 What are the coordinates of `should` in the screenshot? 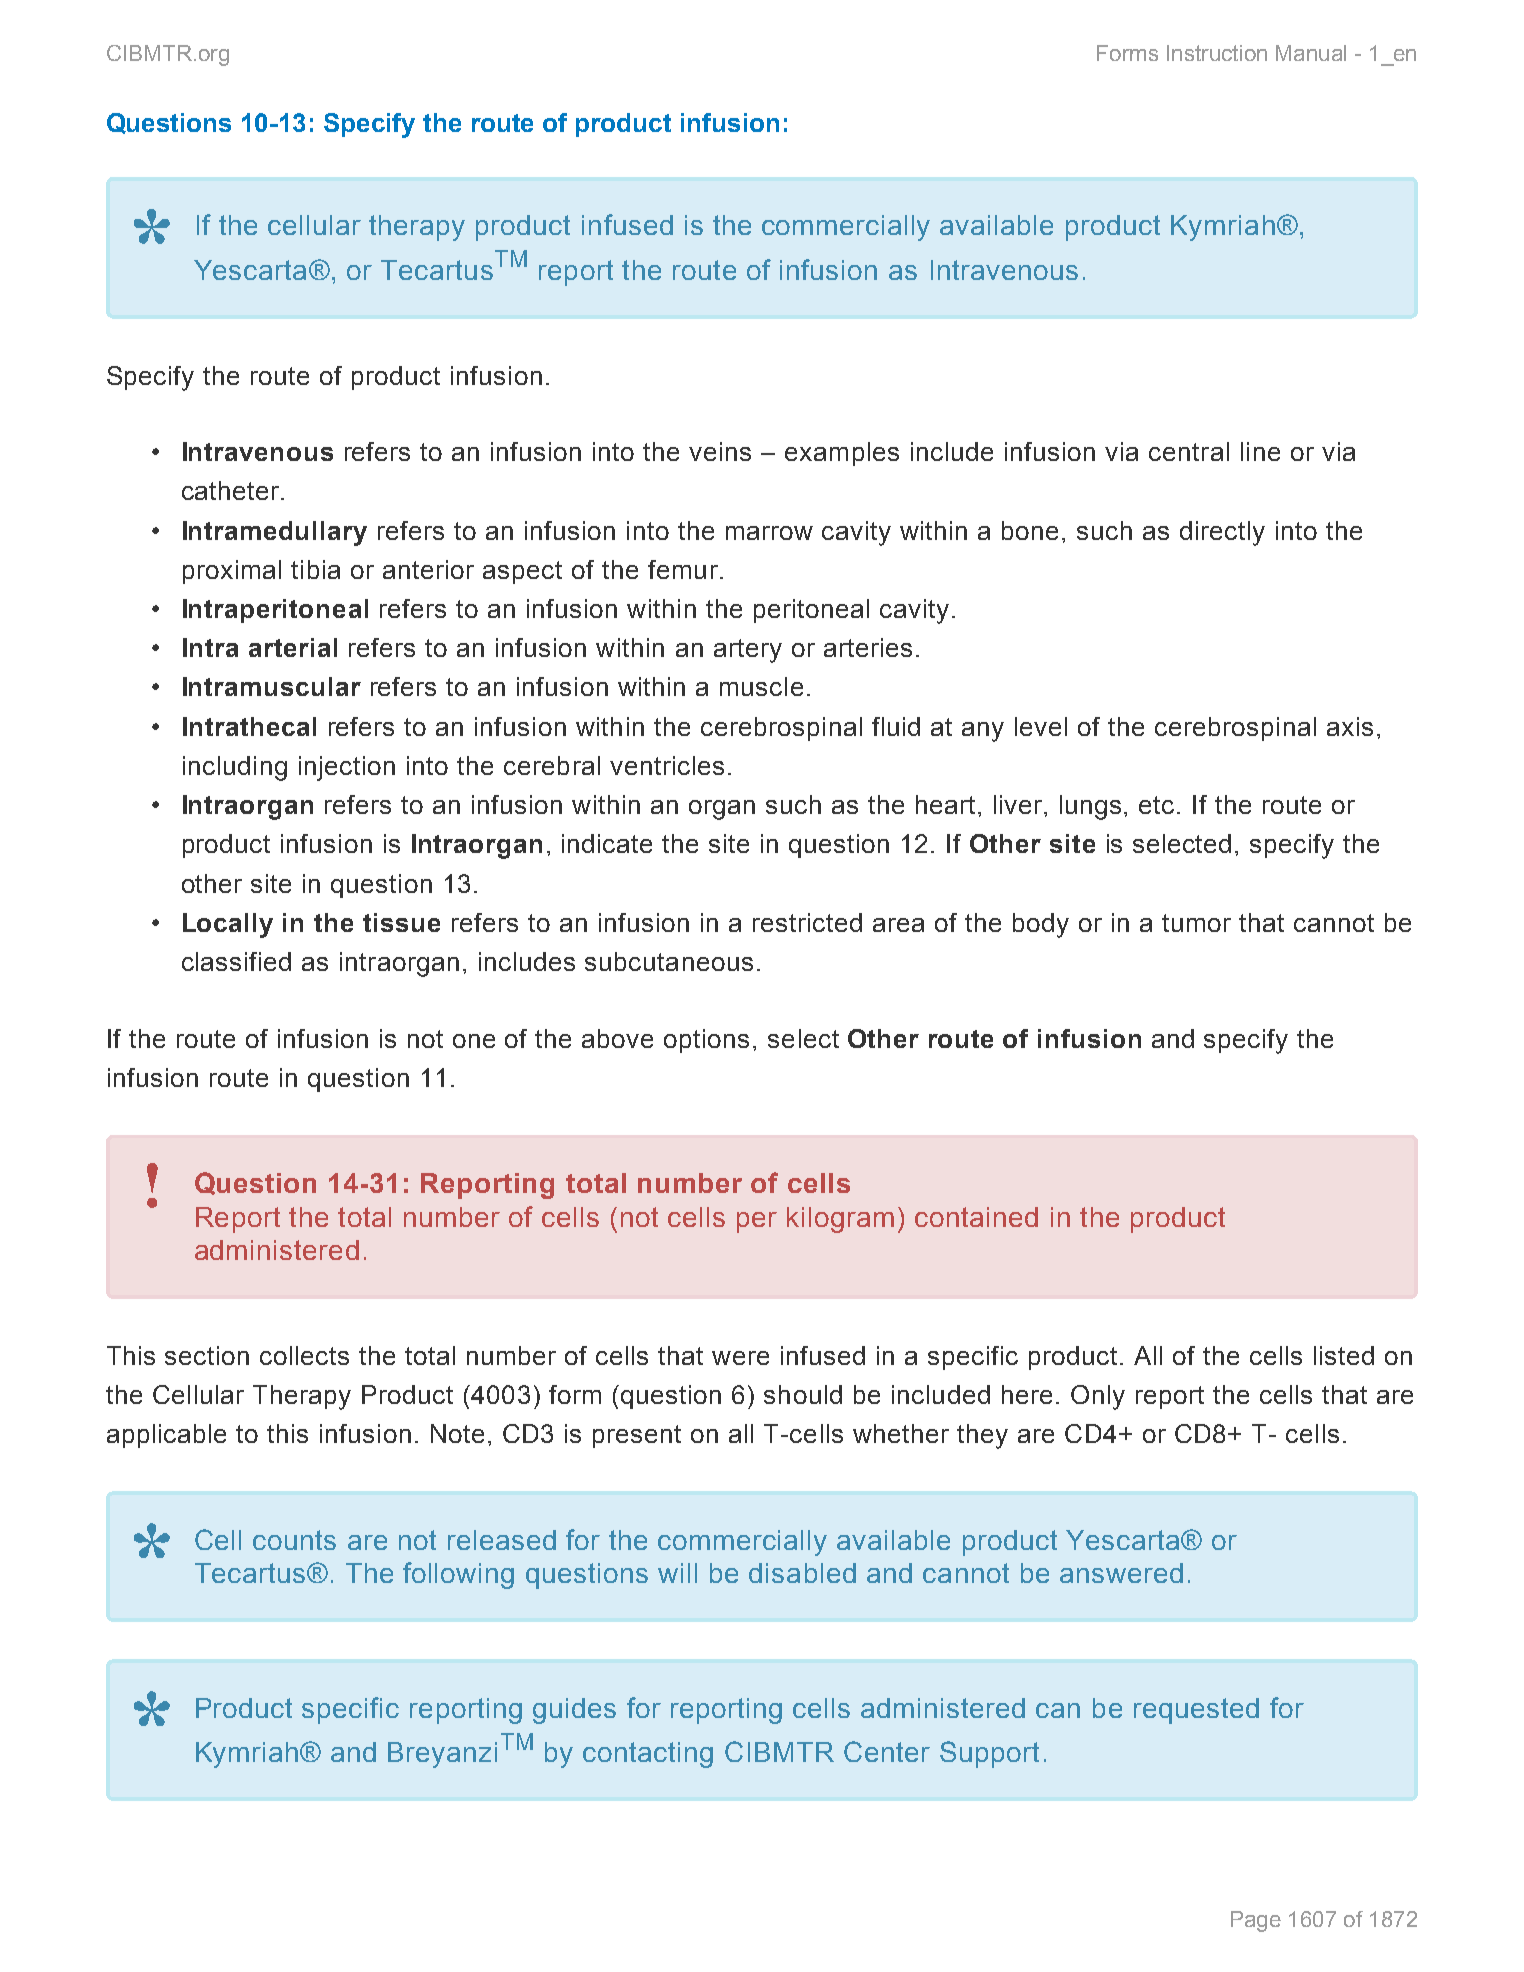 It's located at (803, 1394).
